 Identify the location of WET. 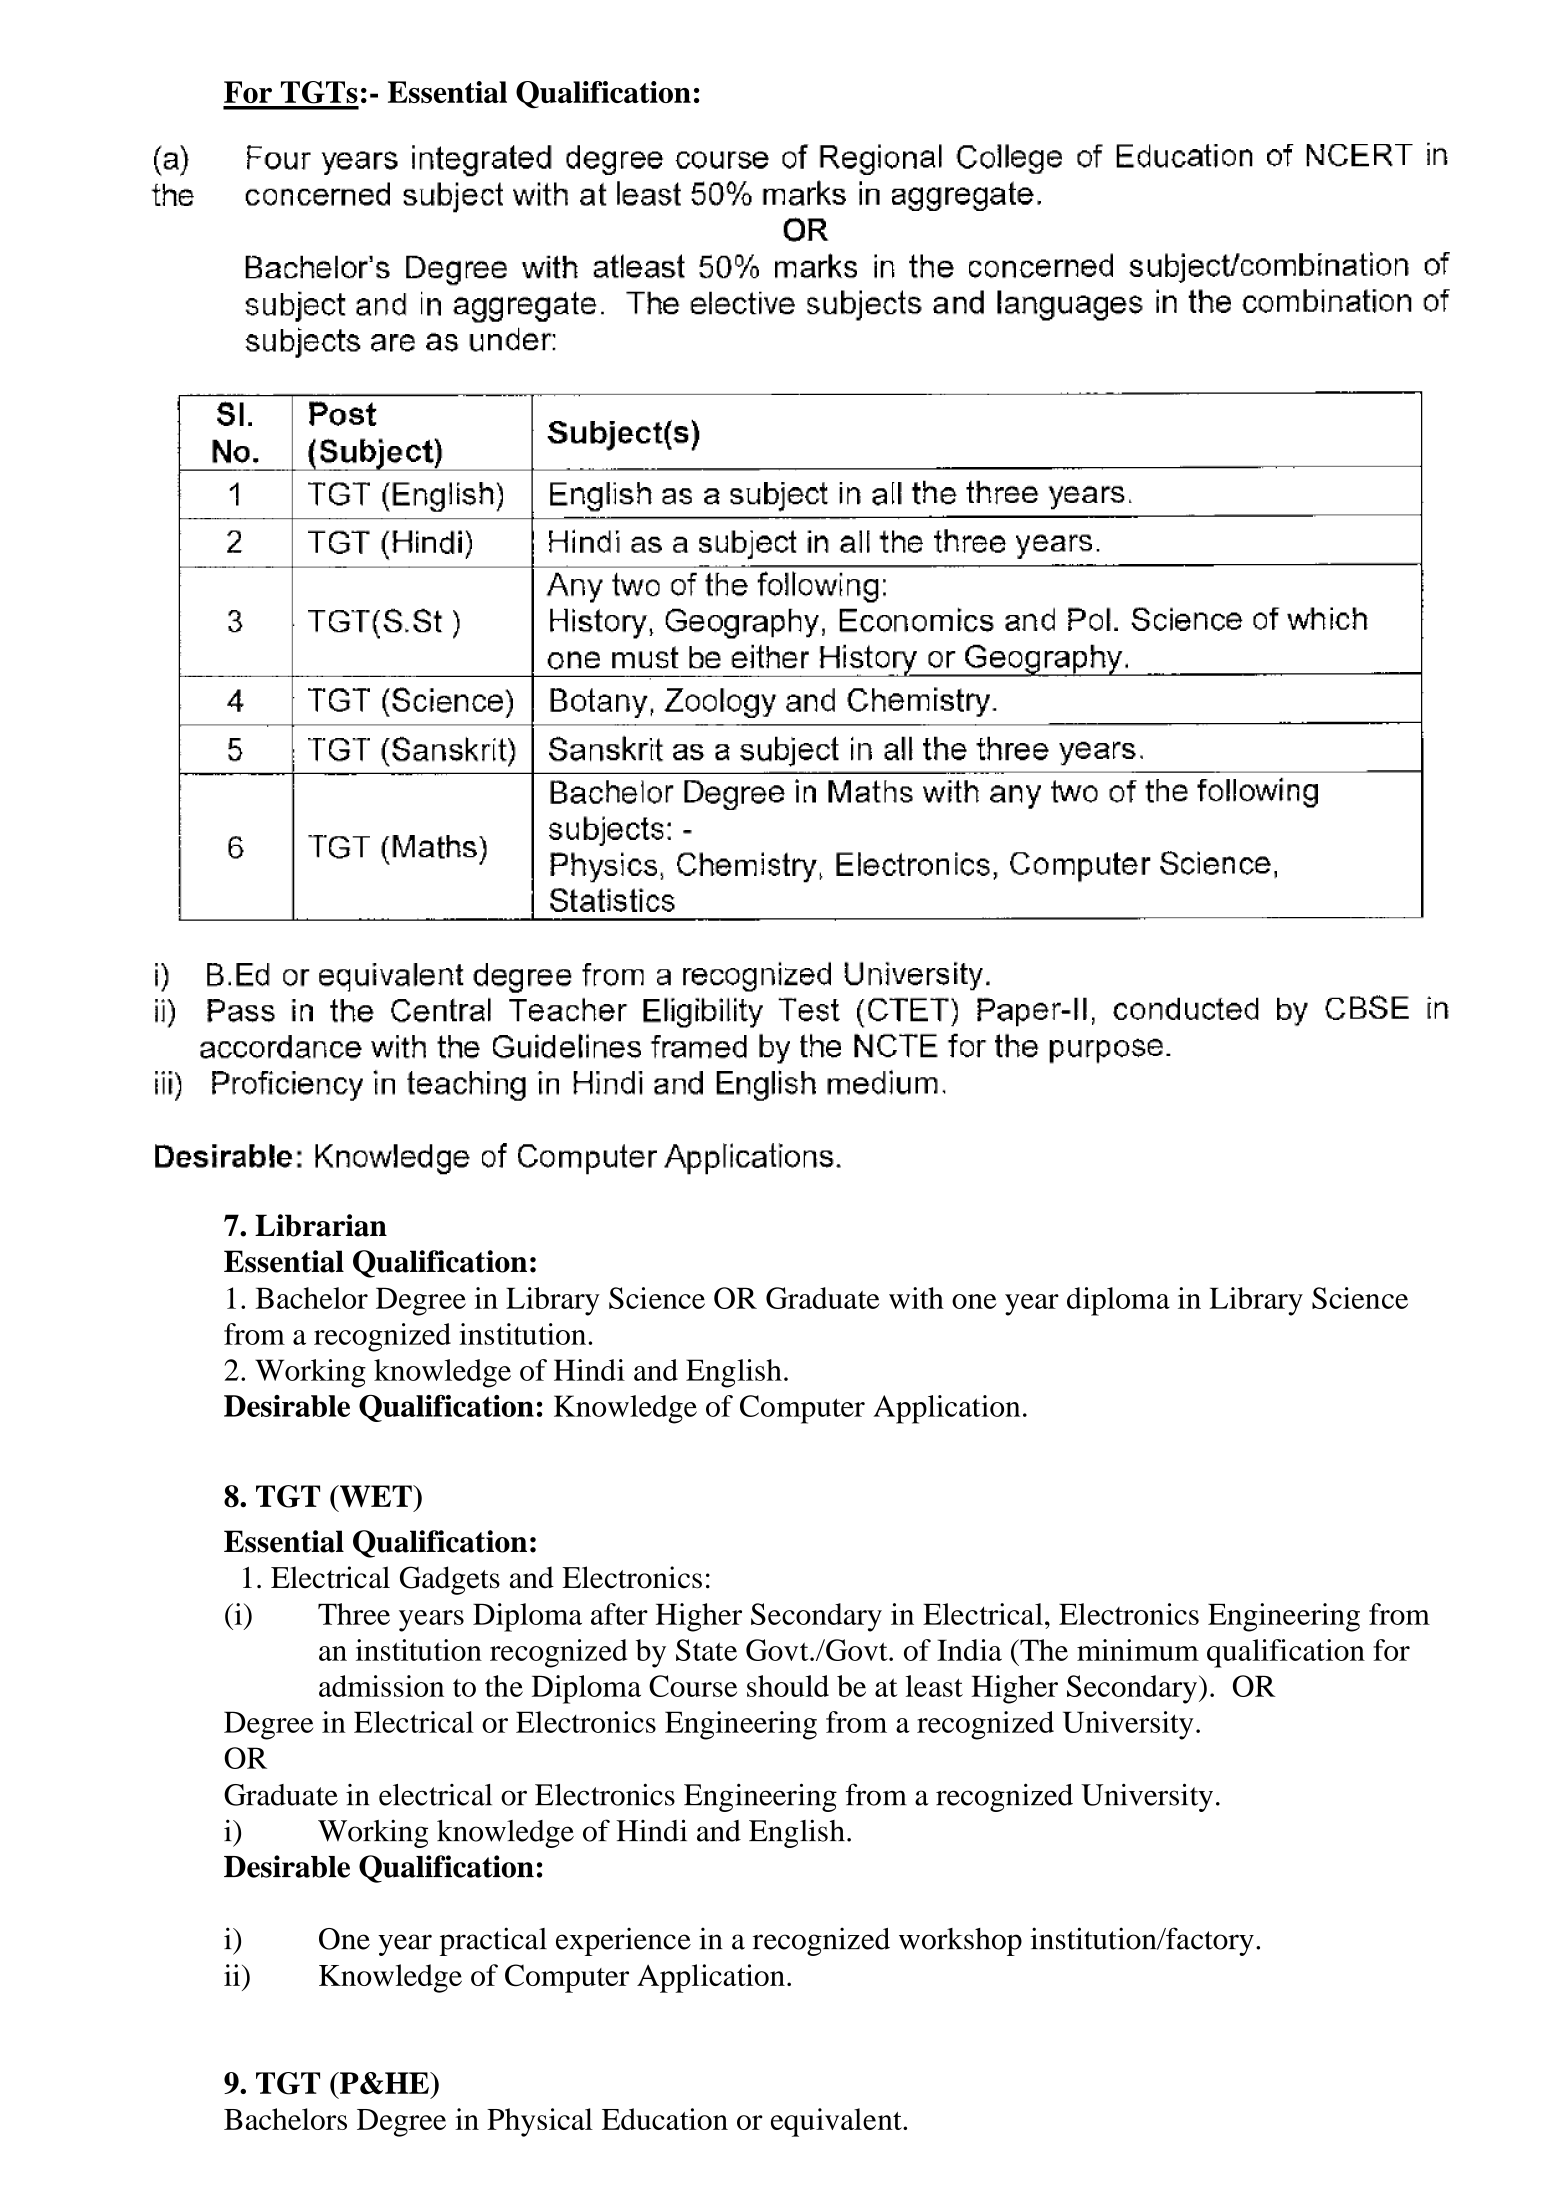
(376, 1496).
